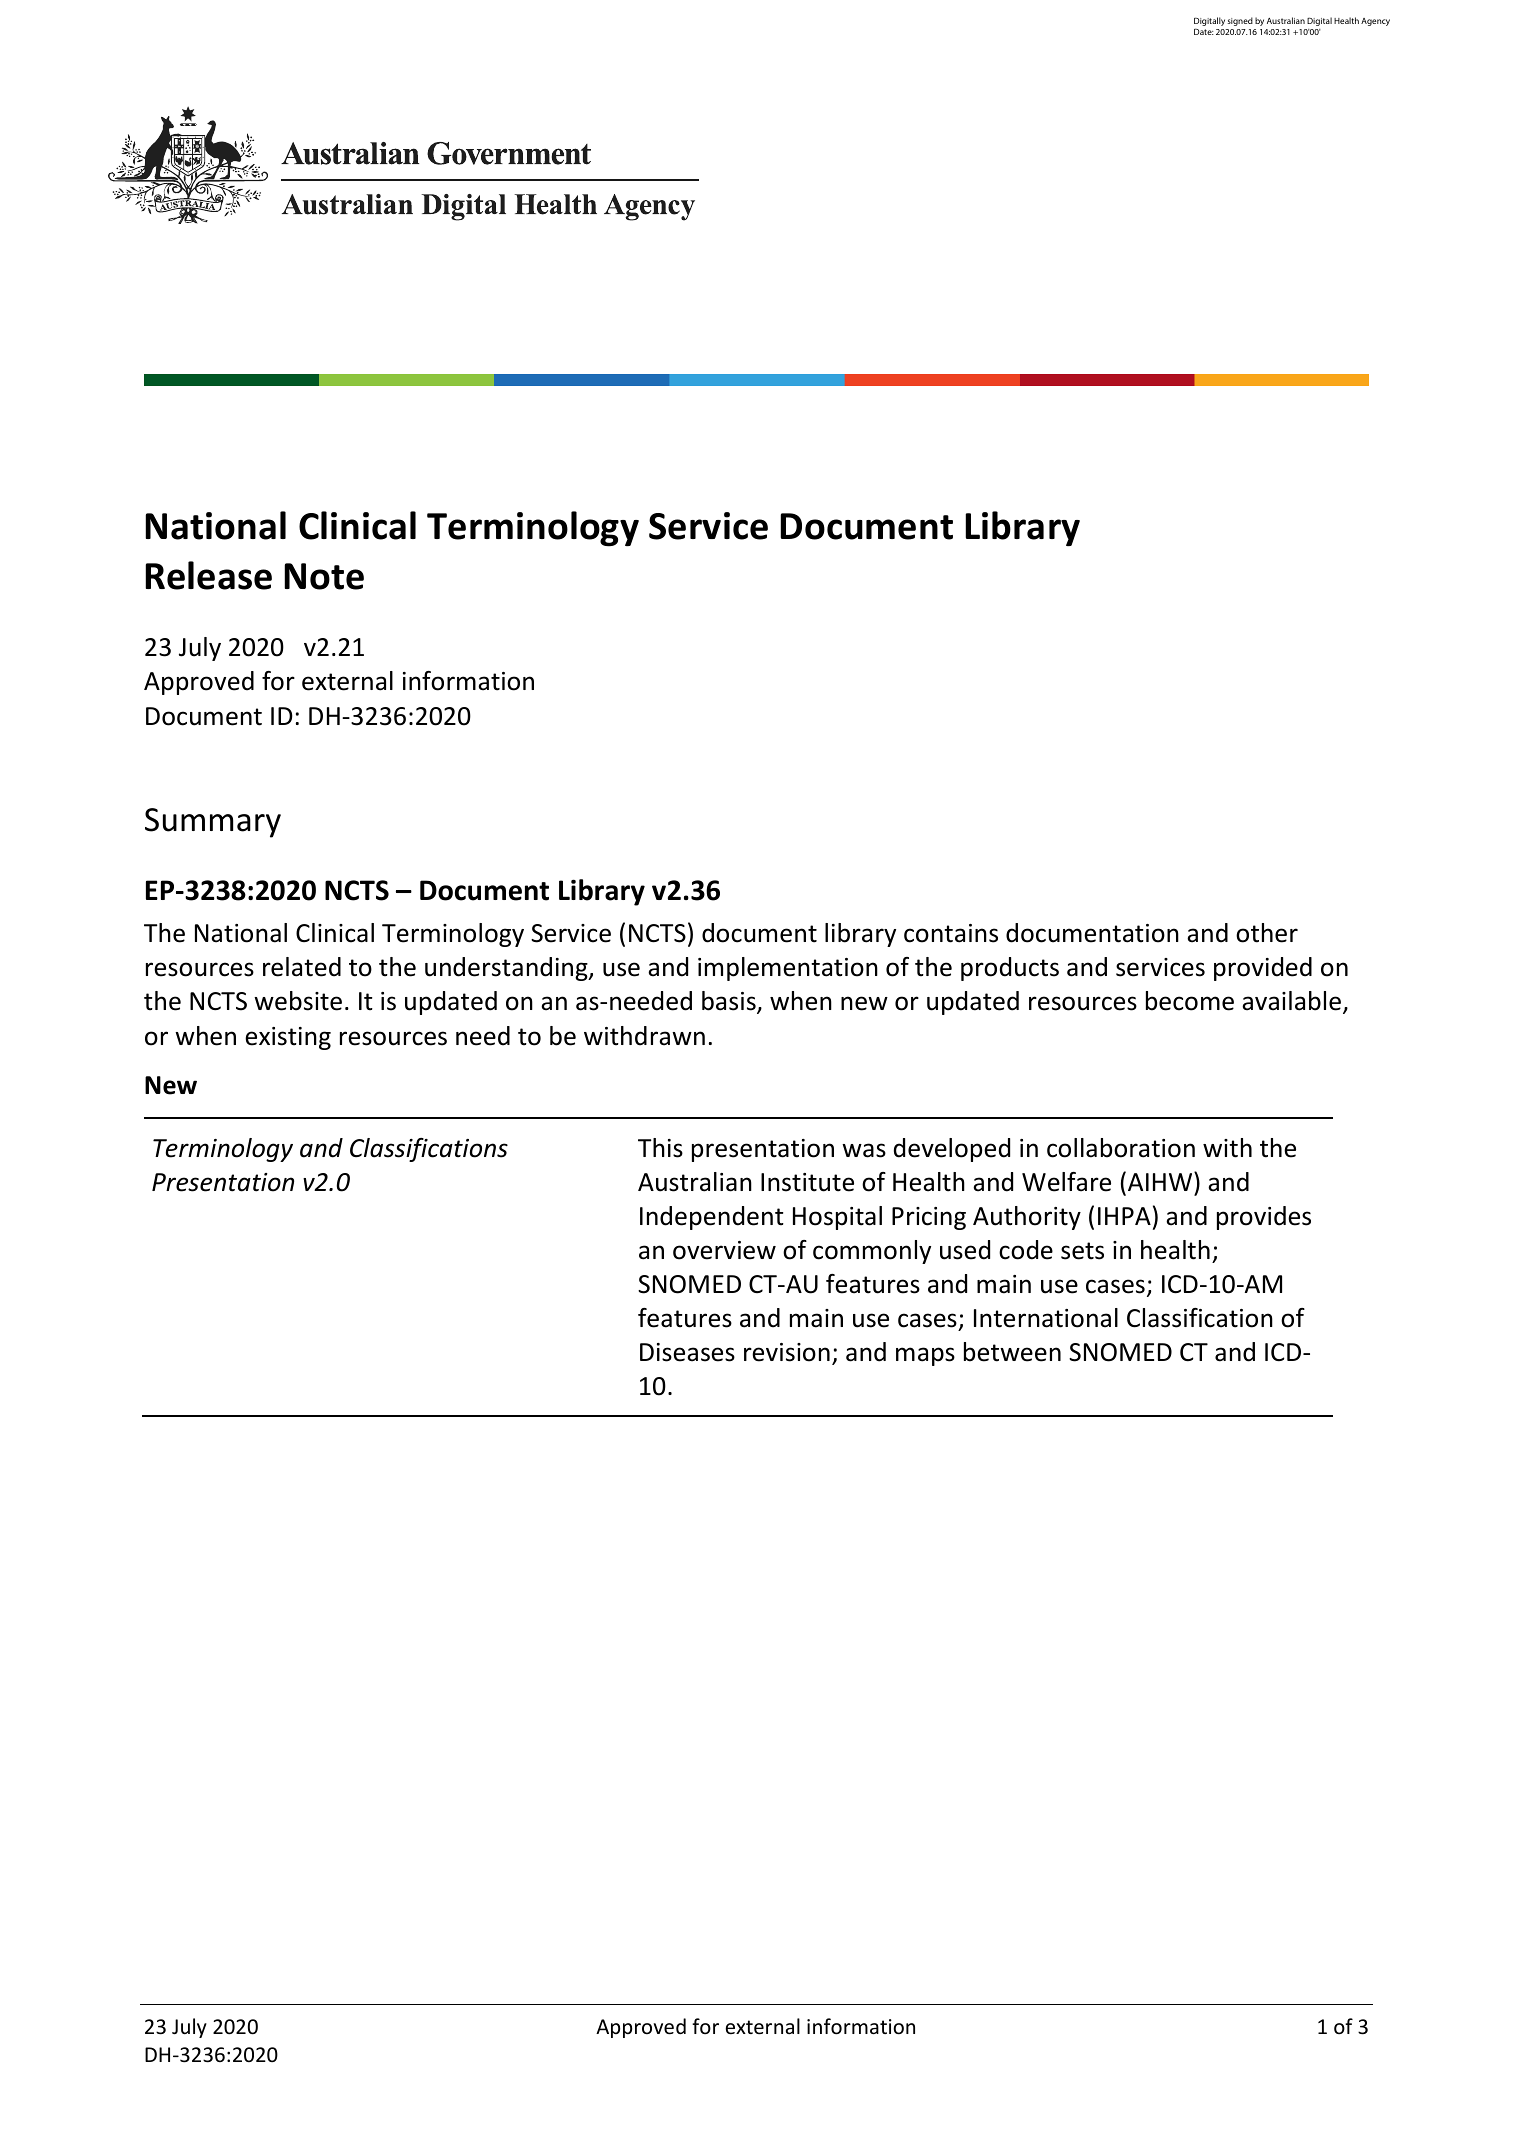  I want to click on other, so click(1267, 933).
